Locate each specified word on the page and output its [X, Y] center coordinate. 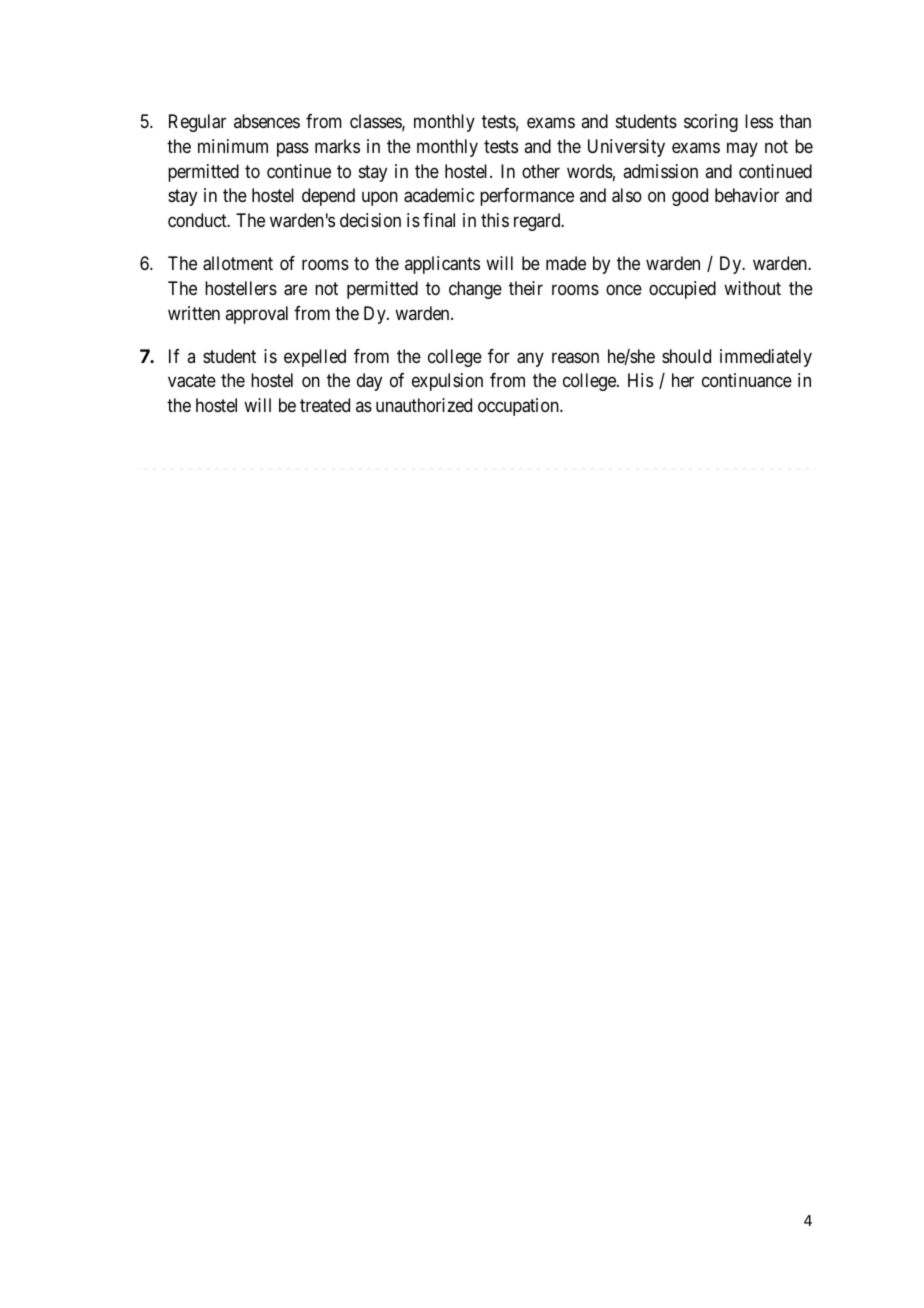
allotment [238, 263]
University [626, 148]
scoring [711, 123]
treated [325, 405]
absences [267, 121]
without [752, 288]
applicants [442, 265]
